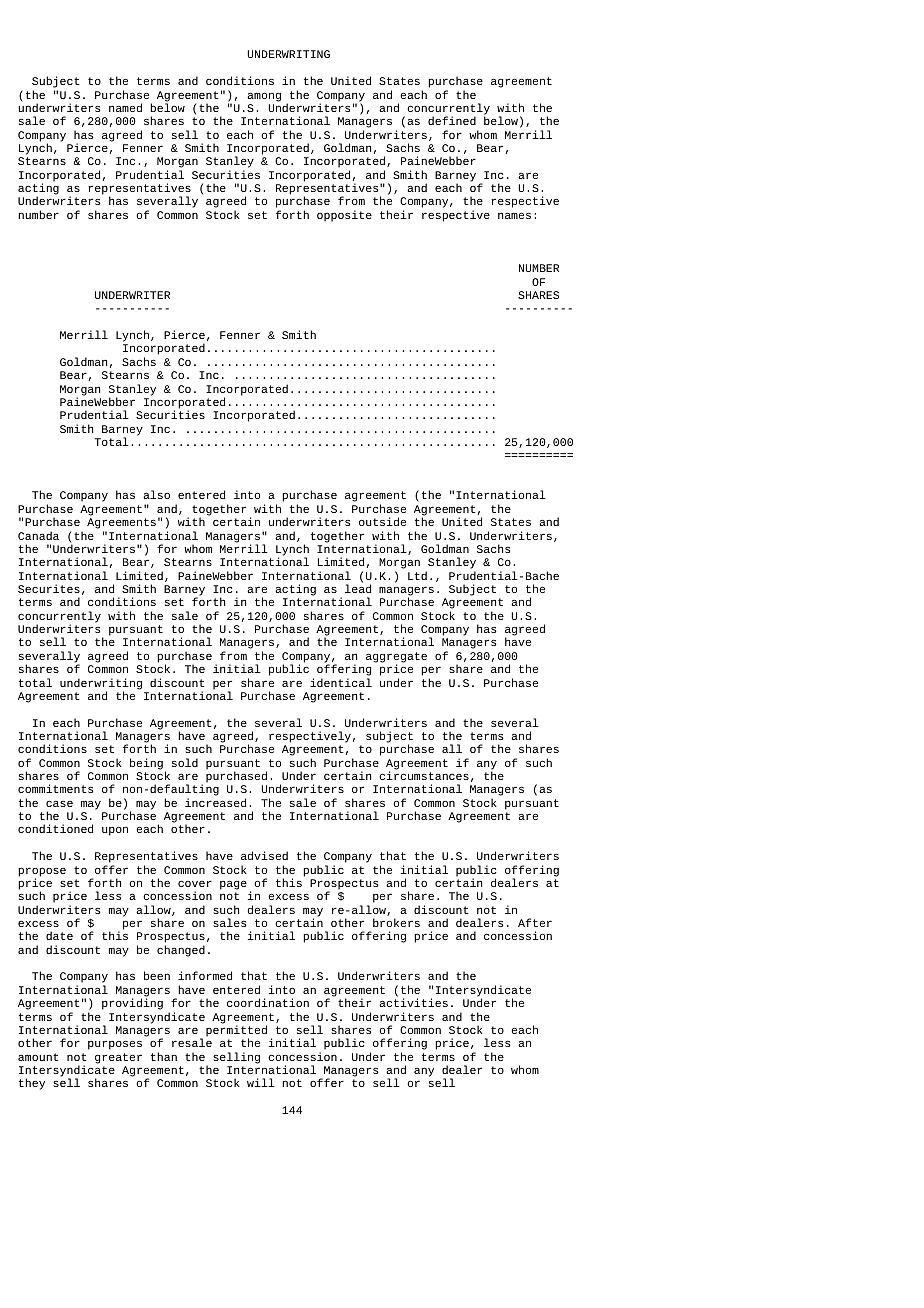 The width and height of the image is (924, 1308). Describe the element at coordinates (125, 107) in the image. I see `named` at that location.
